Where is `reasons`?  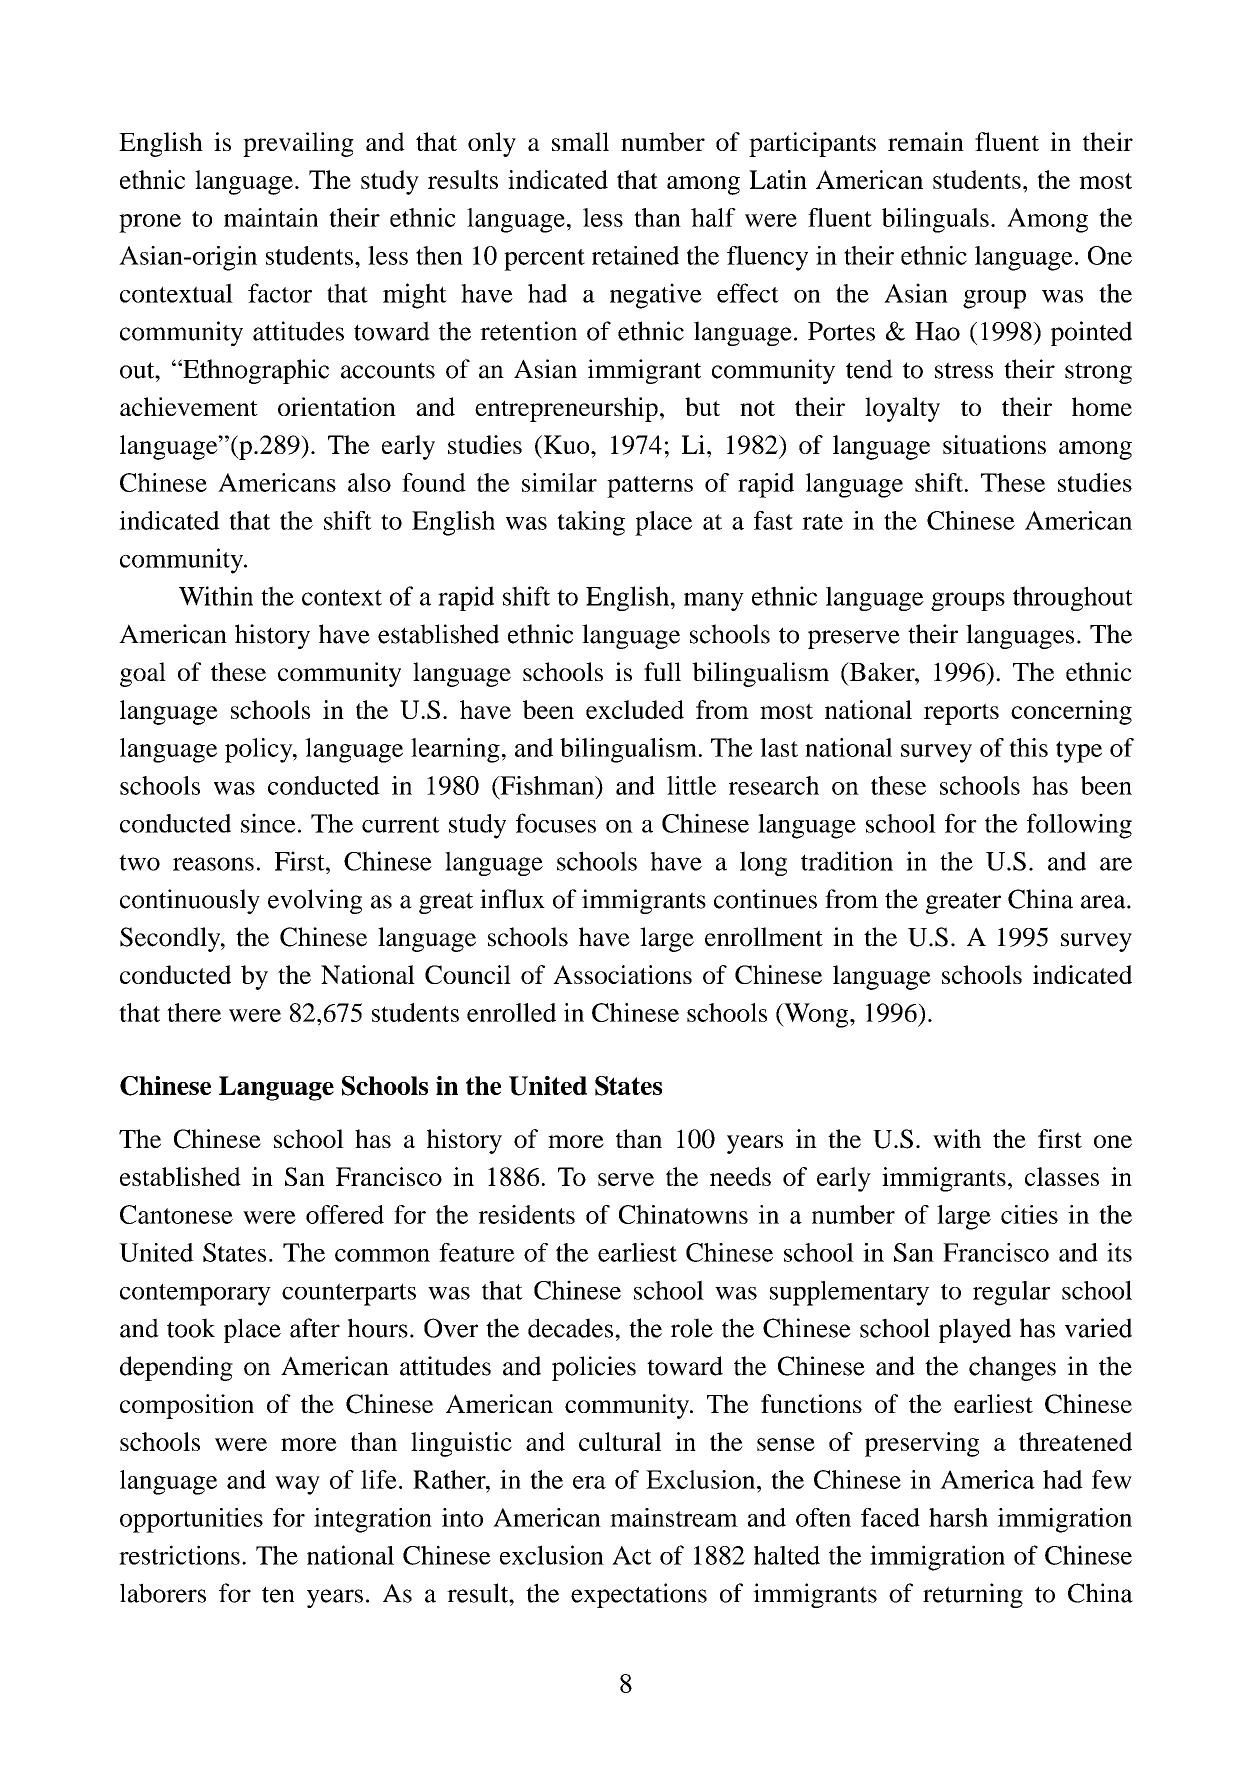 reasons is located at coordinates (213, 864).
